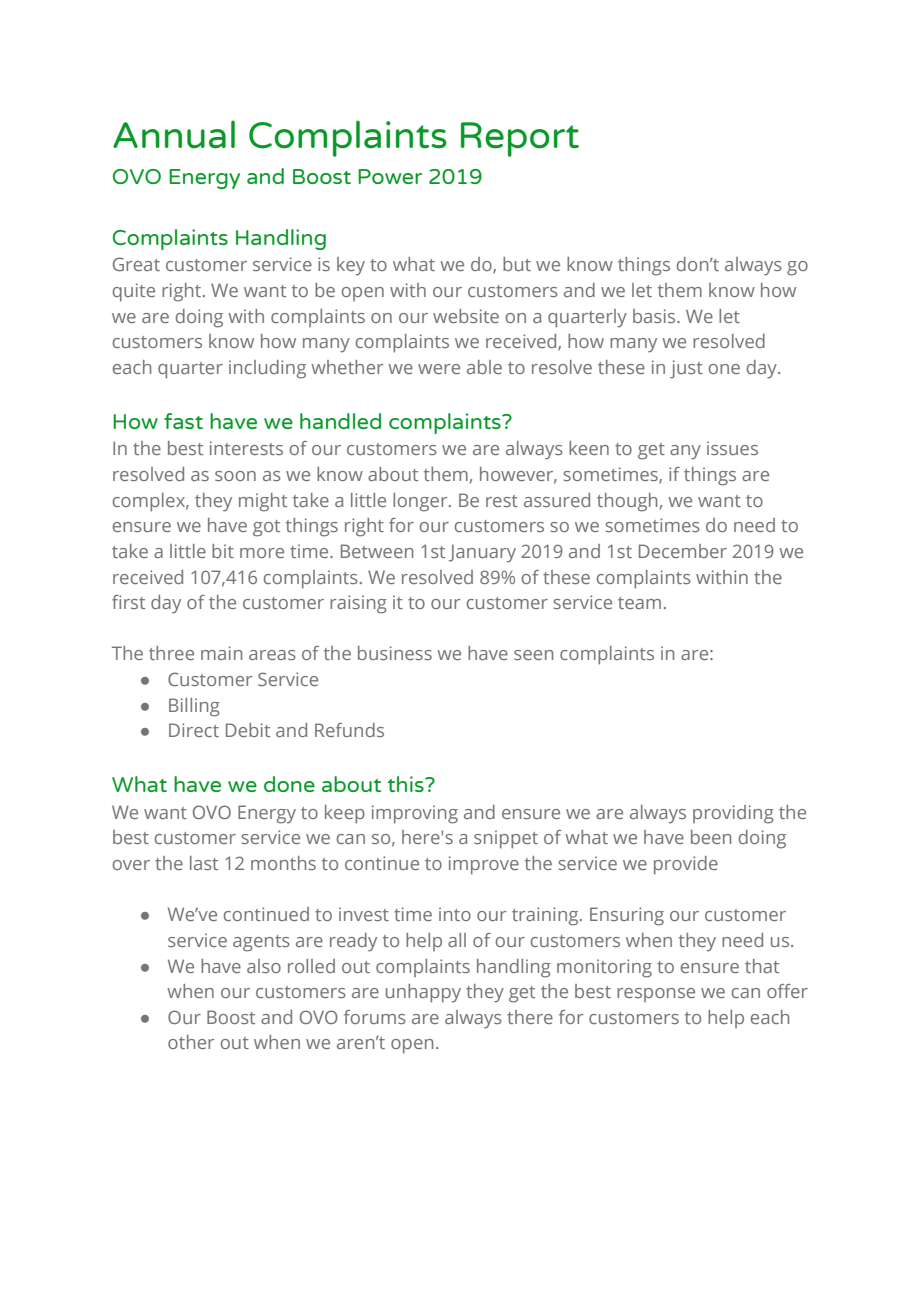 The width and height of the document is (924, 1308). I want to click on response, so click(656, 995).
